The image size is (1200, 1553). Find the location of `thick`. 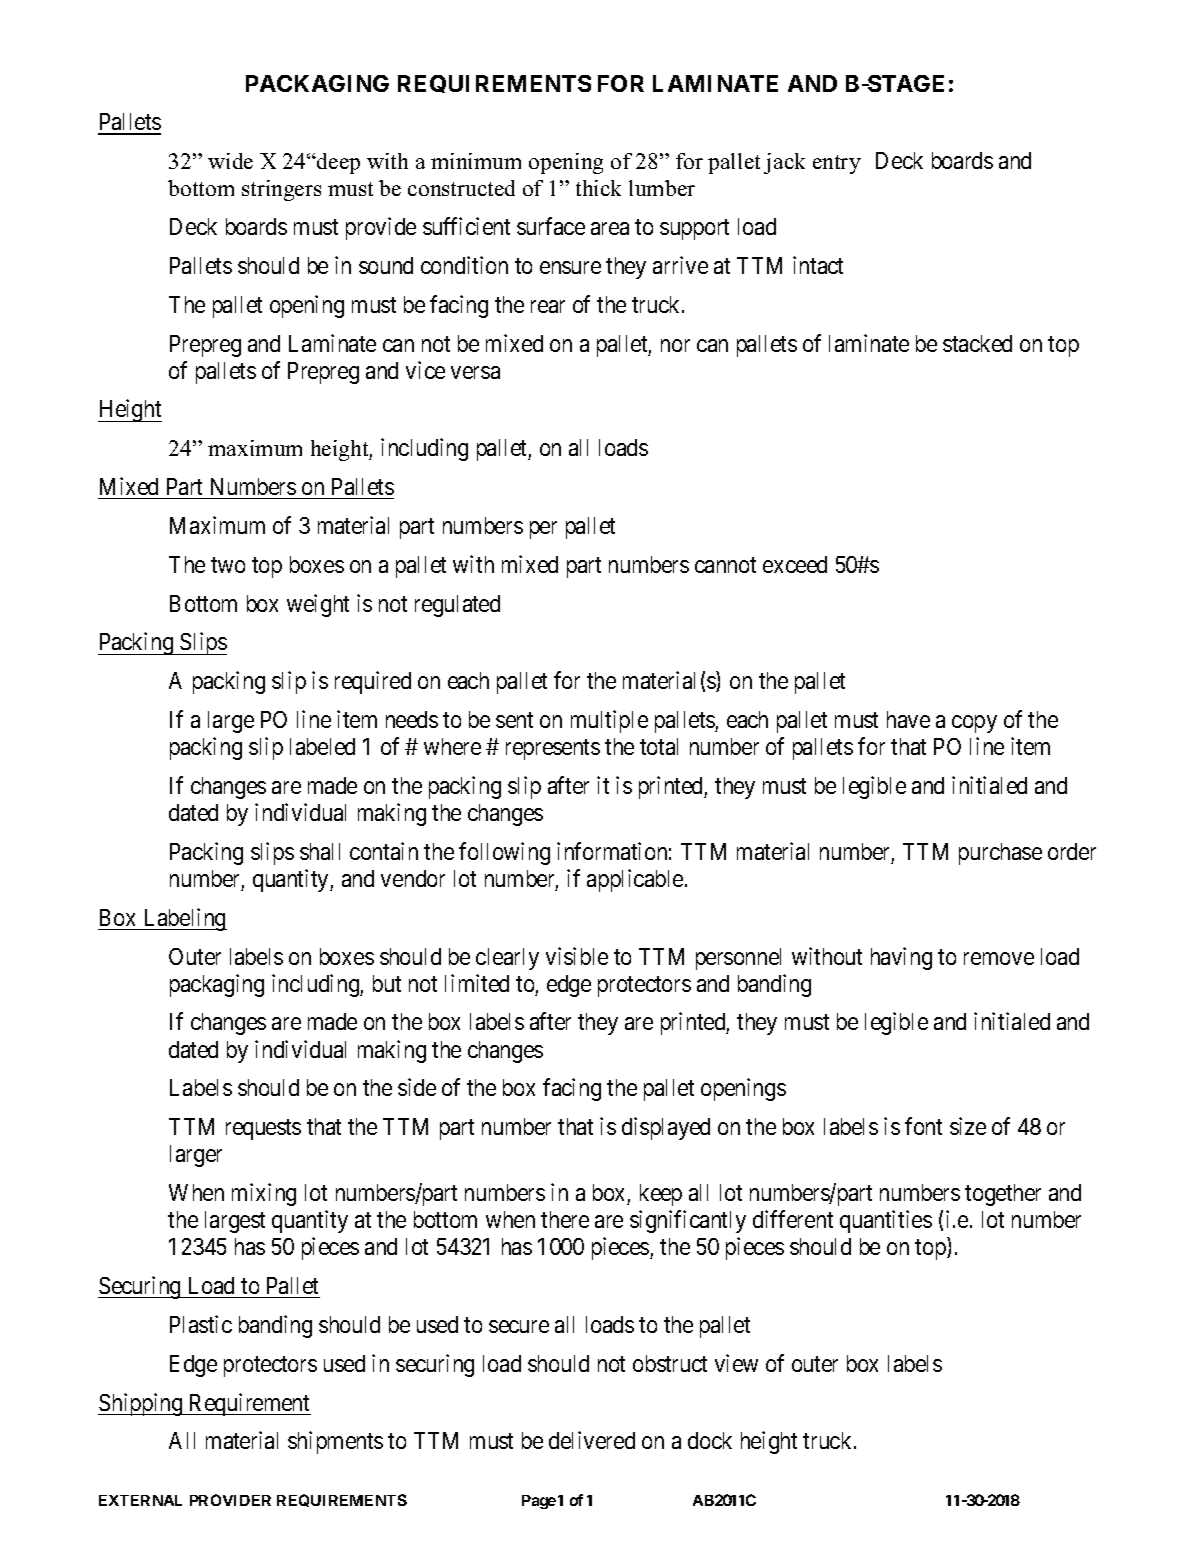

thick is located at coordinates (598, 188).
